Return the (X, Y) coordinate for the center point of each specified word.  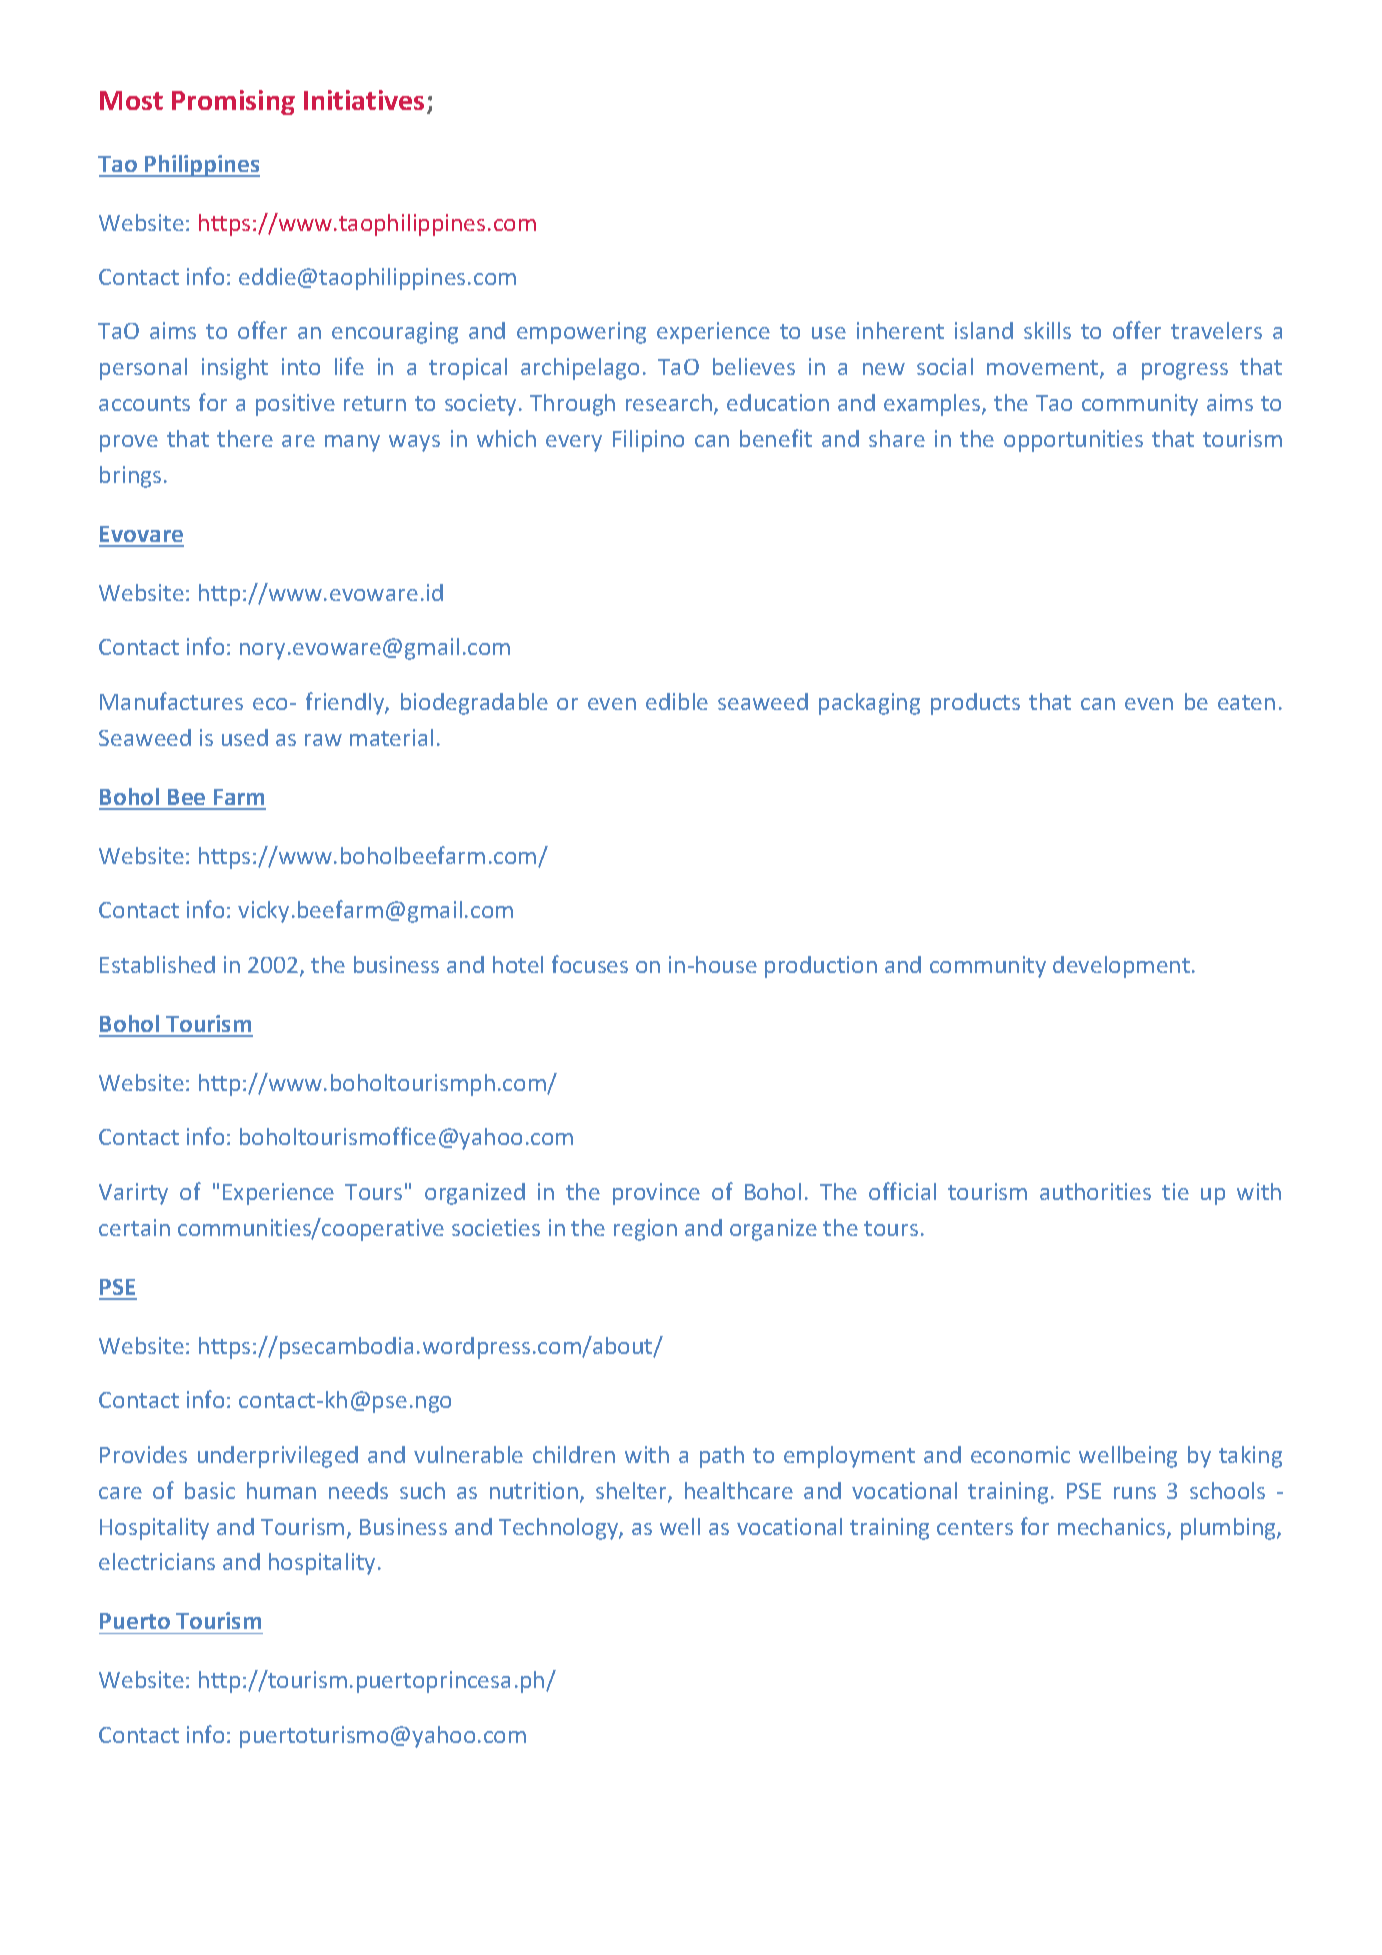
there (245, 438)
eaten (1246, 702)
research (669, 402)
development (1121, 967)
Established (157, 964)
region (645, 1230)
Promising (233, 102)
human (281, 1490)
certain (134, 1227)
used (245, 737)
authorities (1095, 1191)
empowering (581, 333)
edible (677, 701)
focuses (590, 964)
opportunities (1073, 441)
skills (1047, 330)
